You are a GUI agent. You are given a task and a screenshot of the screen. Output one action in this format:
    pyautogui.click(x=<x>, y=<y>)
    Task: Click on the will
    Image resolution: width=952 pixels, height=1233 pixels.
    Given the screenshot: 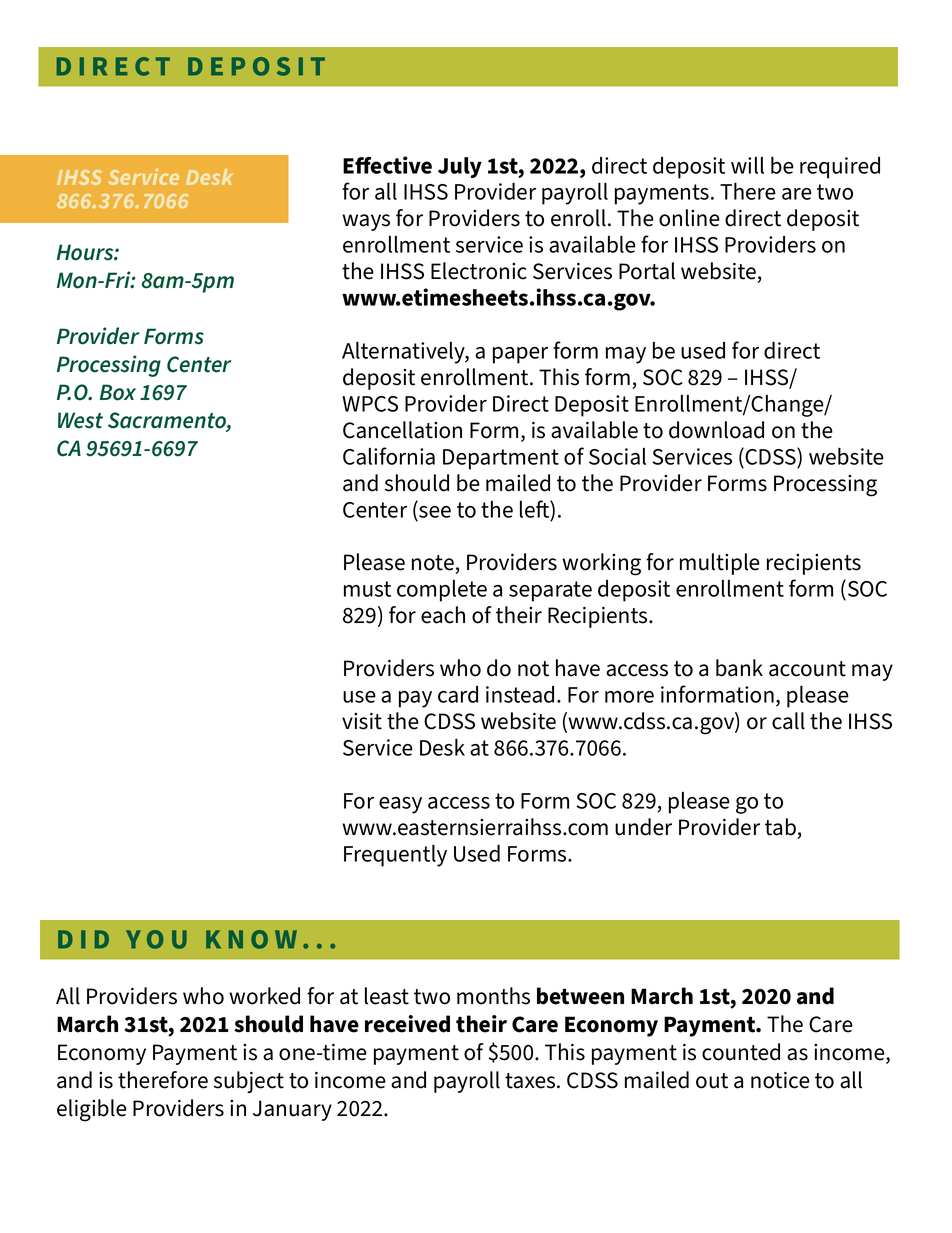 What is the action you would take?
    pyautogui.click(x=747, y=165)
